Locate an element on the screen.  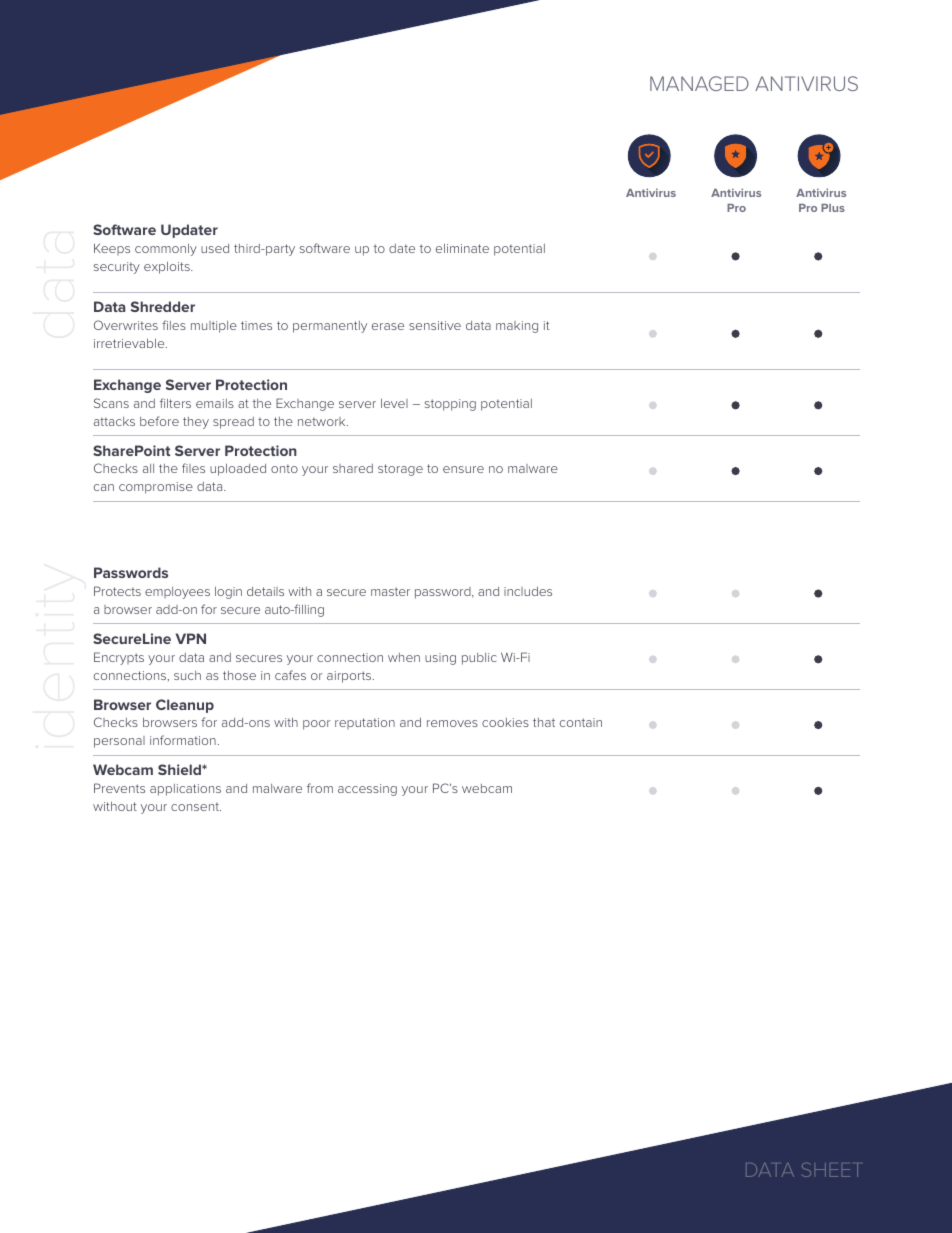
VPN is located at coordinates (191, 638).
